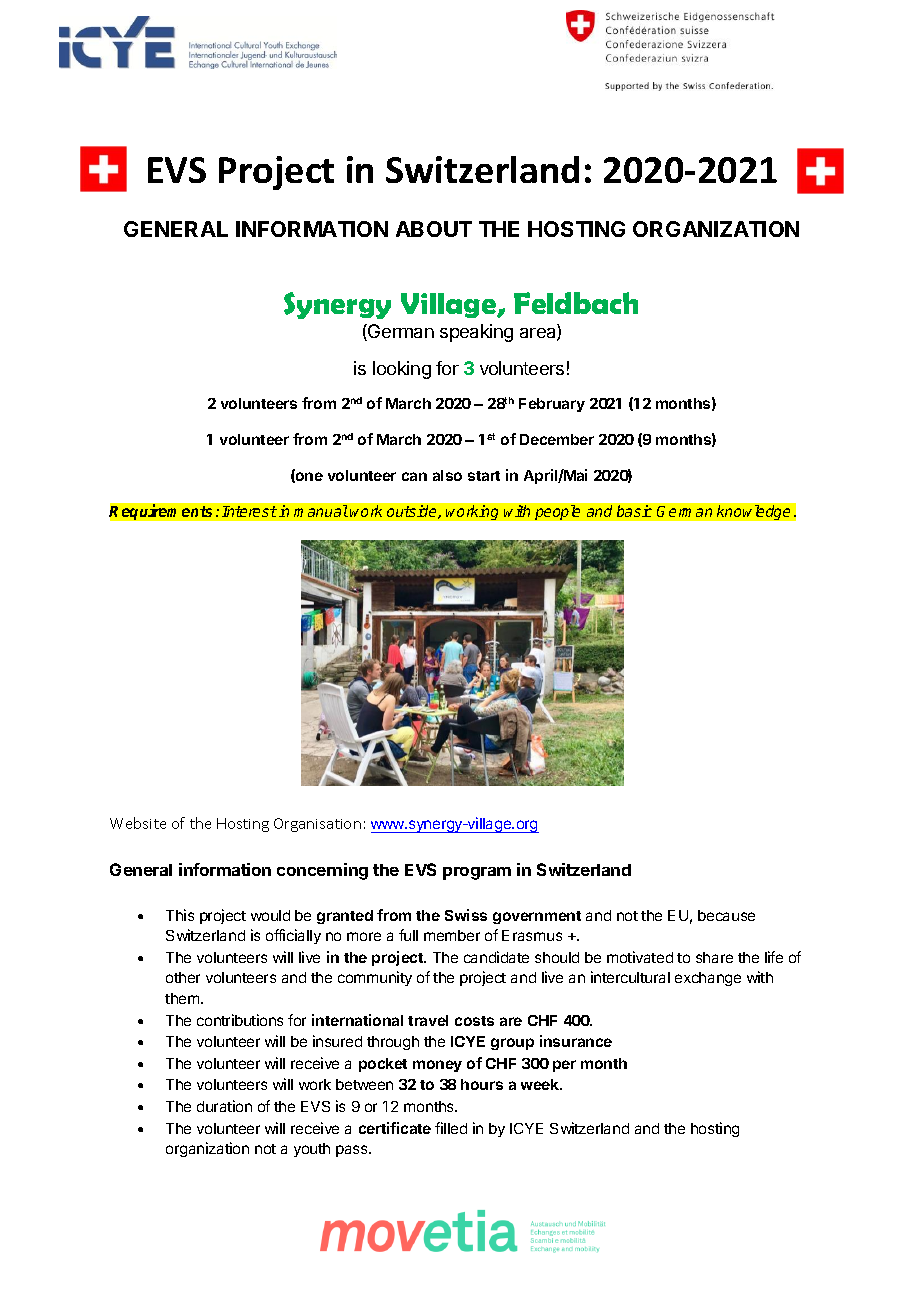 This document has height=1308, width=924. What do you see at coordinates (434, 229) in the document?
I see `ABOUT` at bounding box center [434, 229].
